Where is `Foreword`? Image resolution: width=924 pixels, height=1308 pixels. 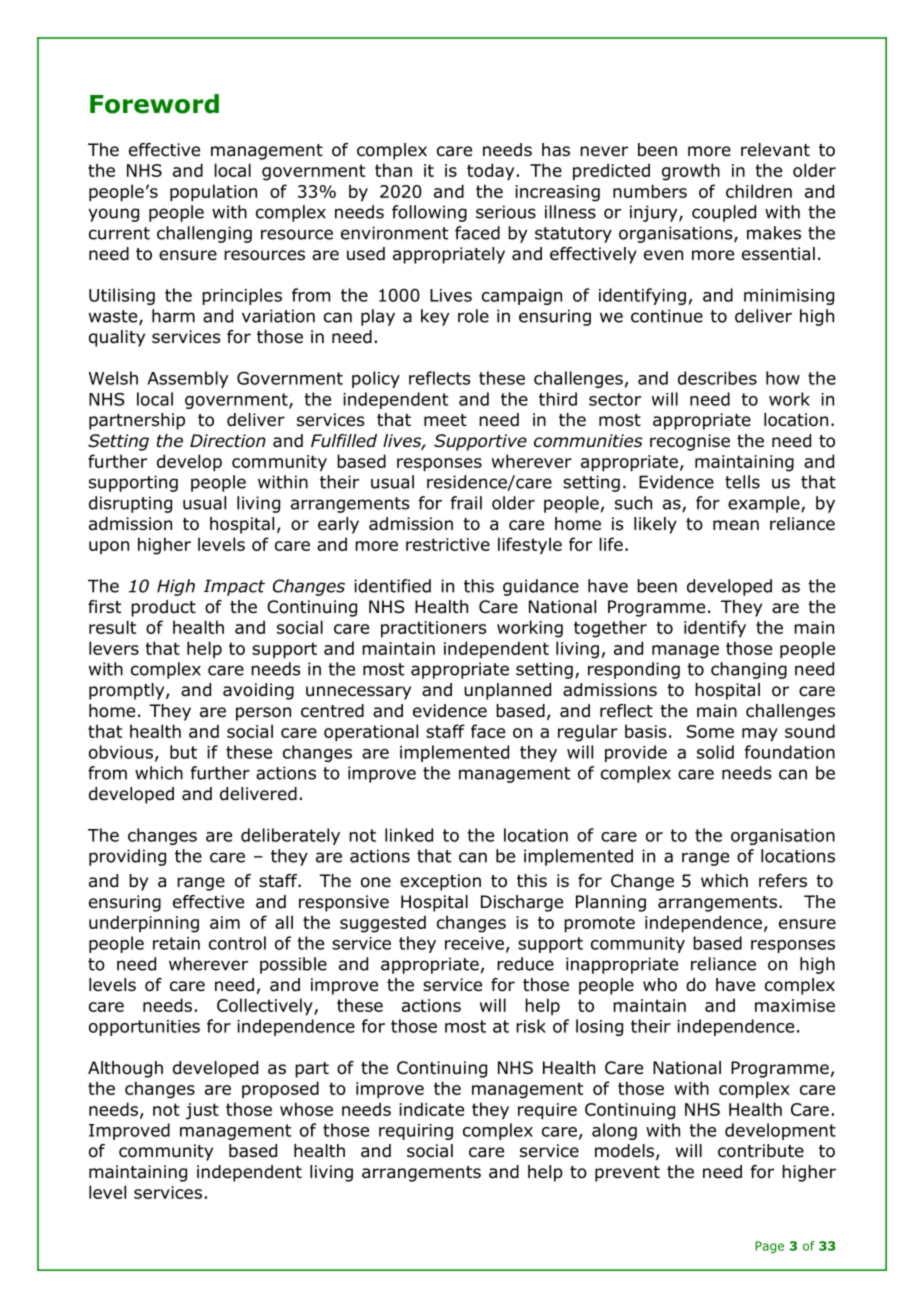 Foreword is located at coordinates (154, 104).
